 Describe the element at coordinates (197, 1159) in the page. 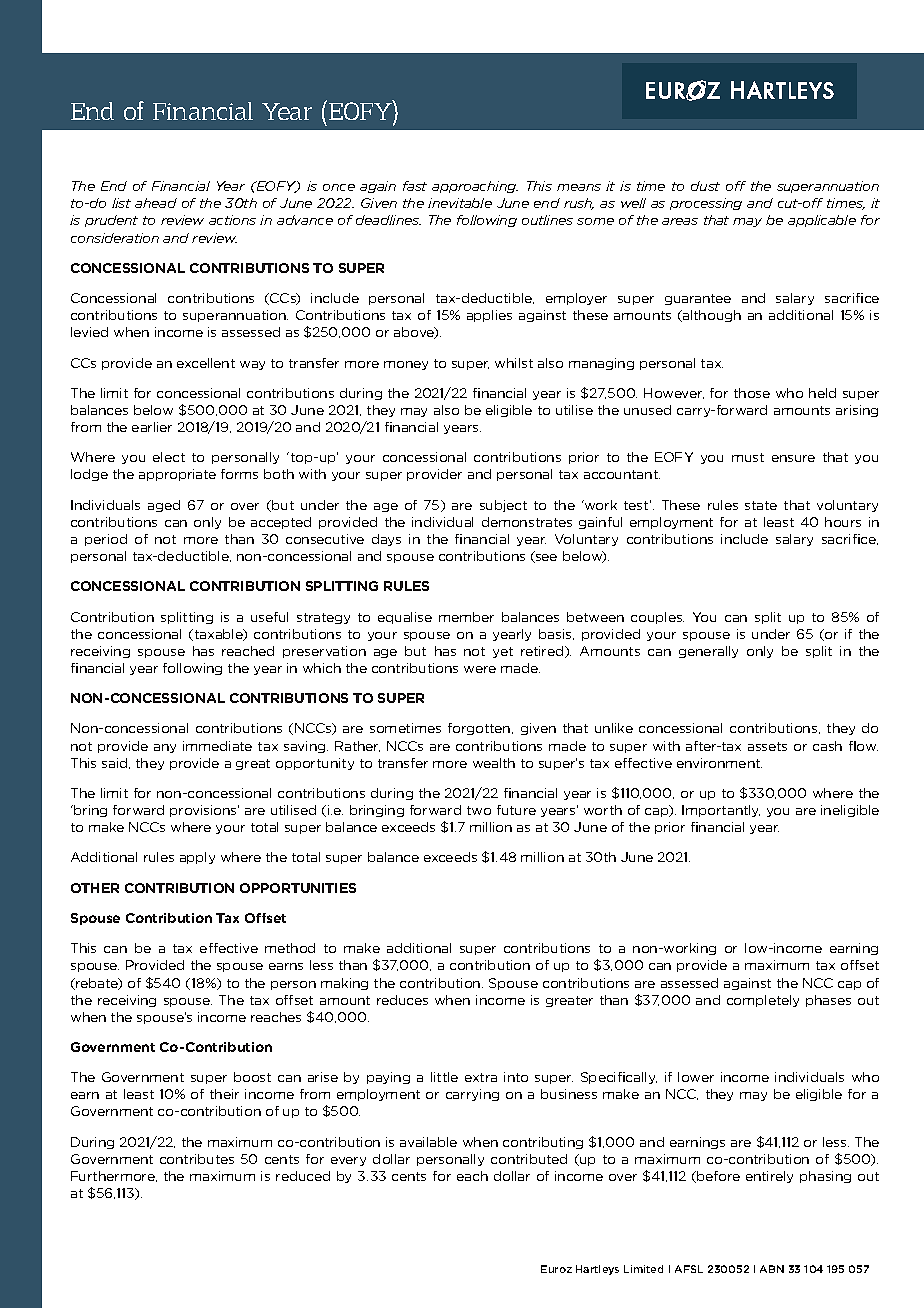

I see `contributes` at that location.
